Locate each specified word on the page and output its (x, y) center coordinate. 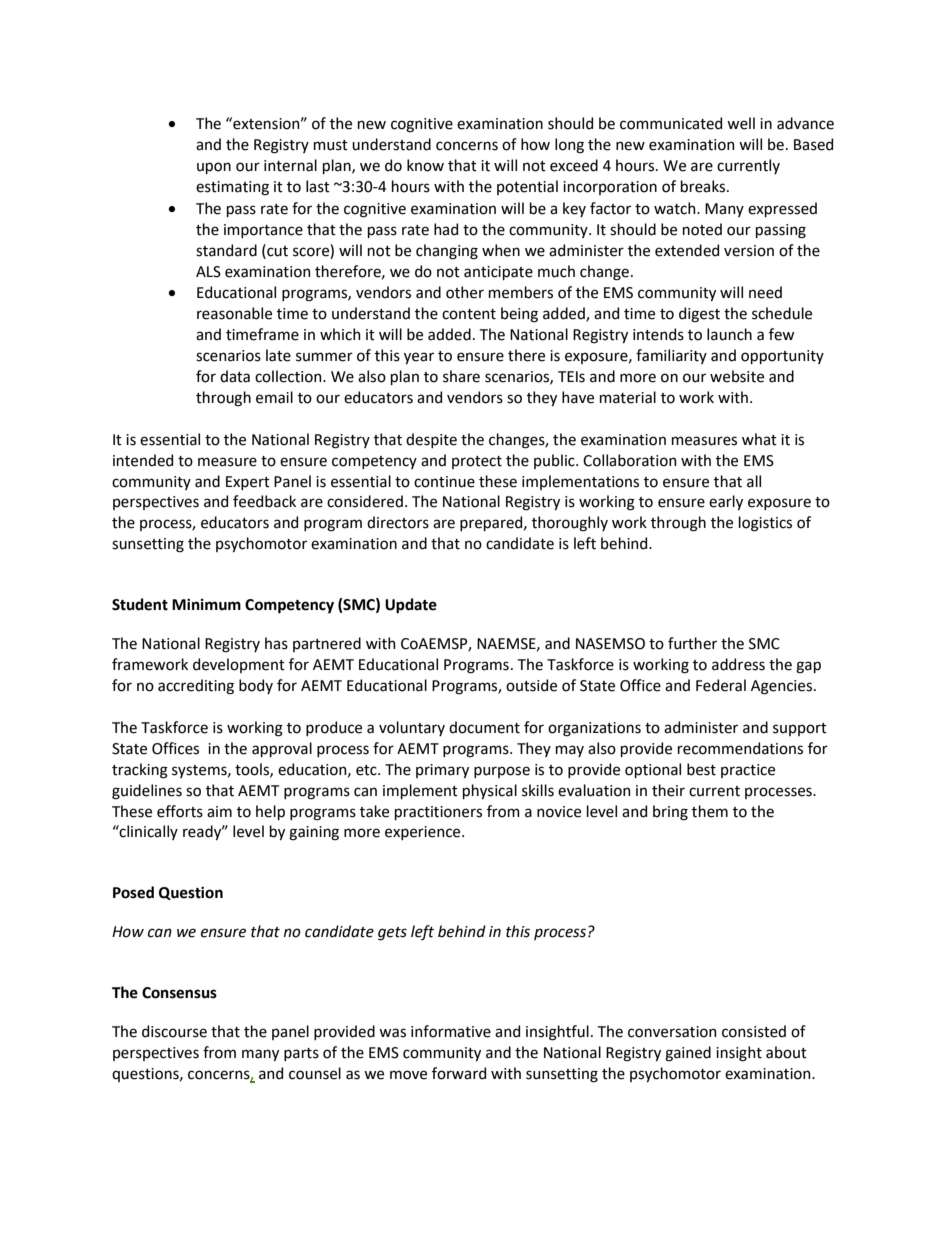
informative (451, 1031)
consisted (754, 1031)
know (425, 165)
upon (214, 168)
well (741, 123)
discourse (174, 1031)
